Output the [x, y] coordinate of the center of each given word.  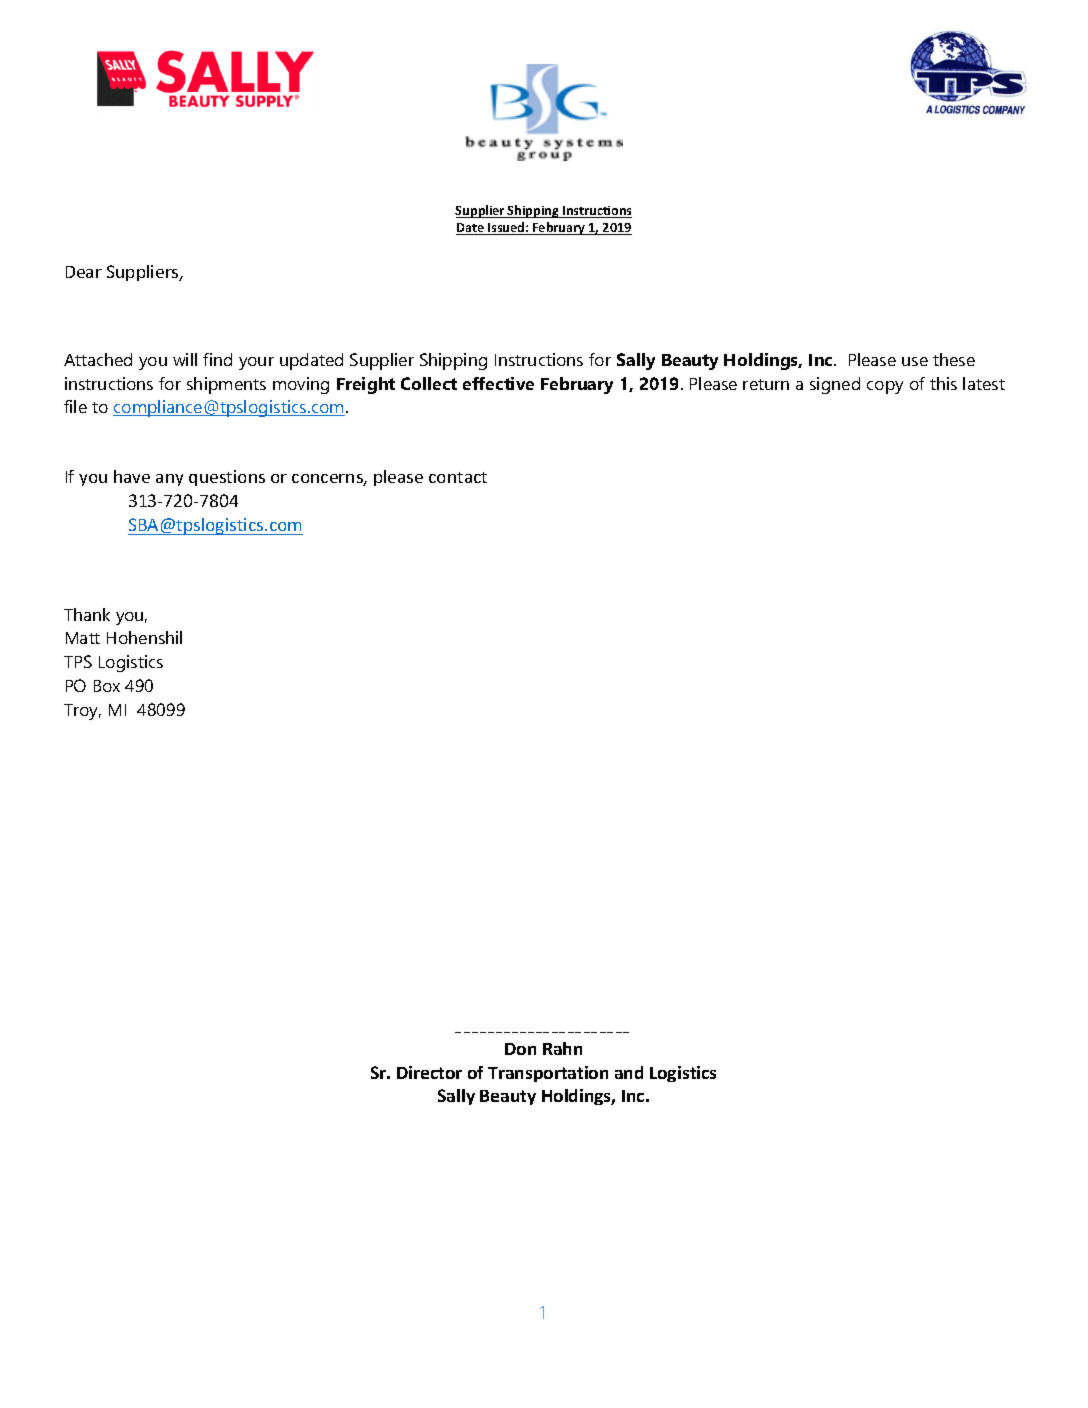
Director [429, 1072]
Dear [84, 272]
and [629, 1072]
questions [227, 478]
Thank [87, 614]
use [915, 361]
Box [107, 686]
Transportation [548, 1074]
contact [458, 477]
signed [835, 385]
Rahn [562, 1048]
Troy [82, 712]
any [169, 480]
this [943, 383]
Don [520, 1049]
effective [498, 383]
